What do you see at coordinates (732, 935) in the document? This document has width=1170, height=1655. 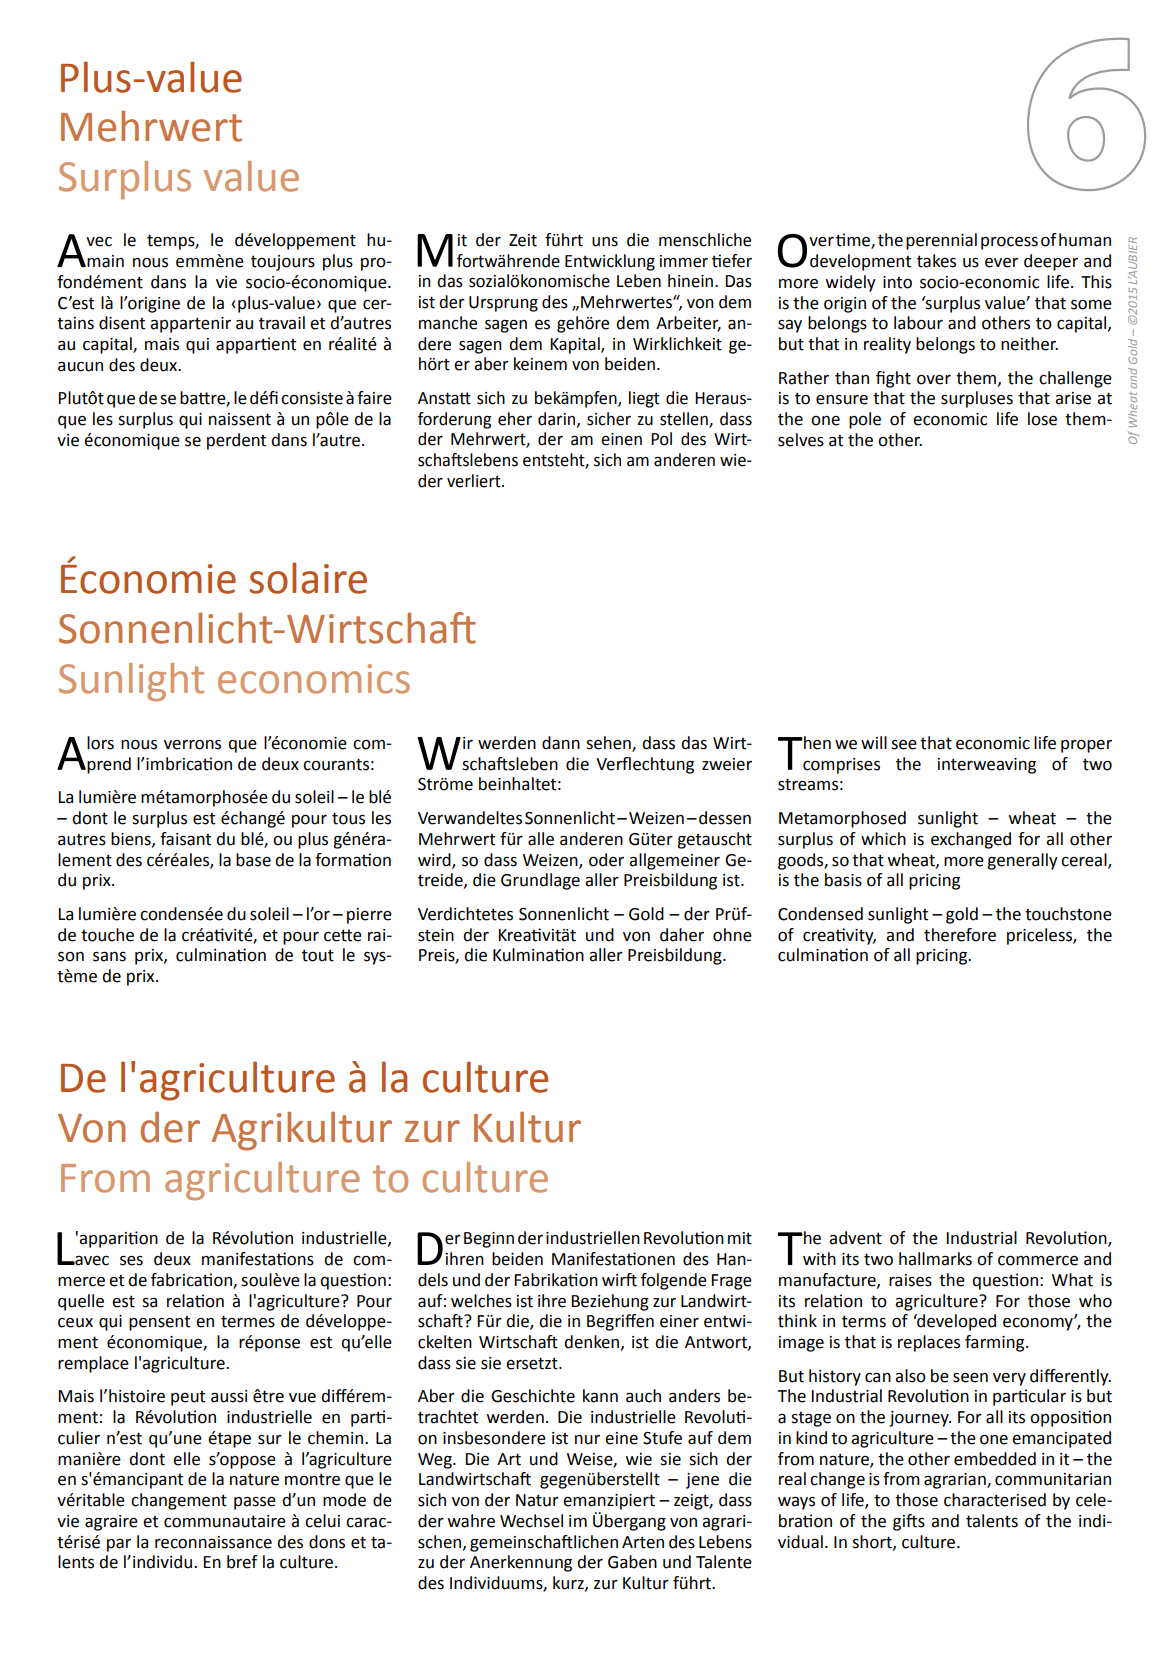 I see `ohne` at bounding box center [732, 935].
